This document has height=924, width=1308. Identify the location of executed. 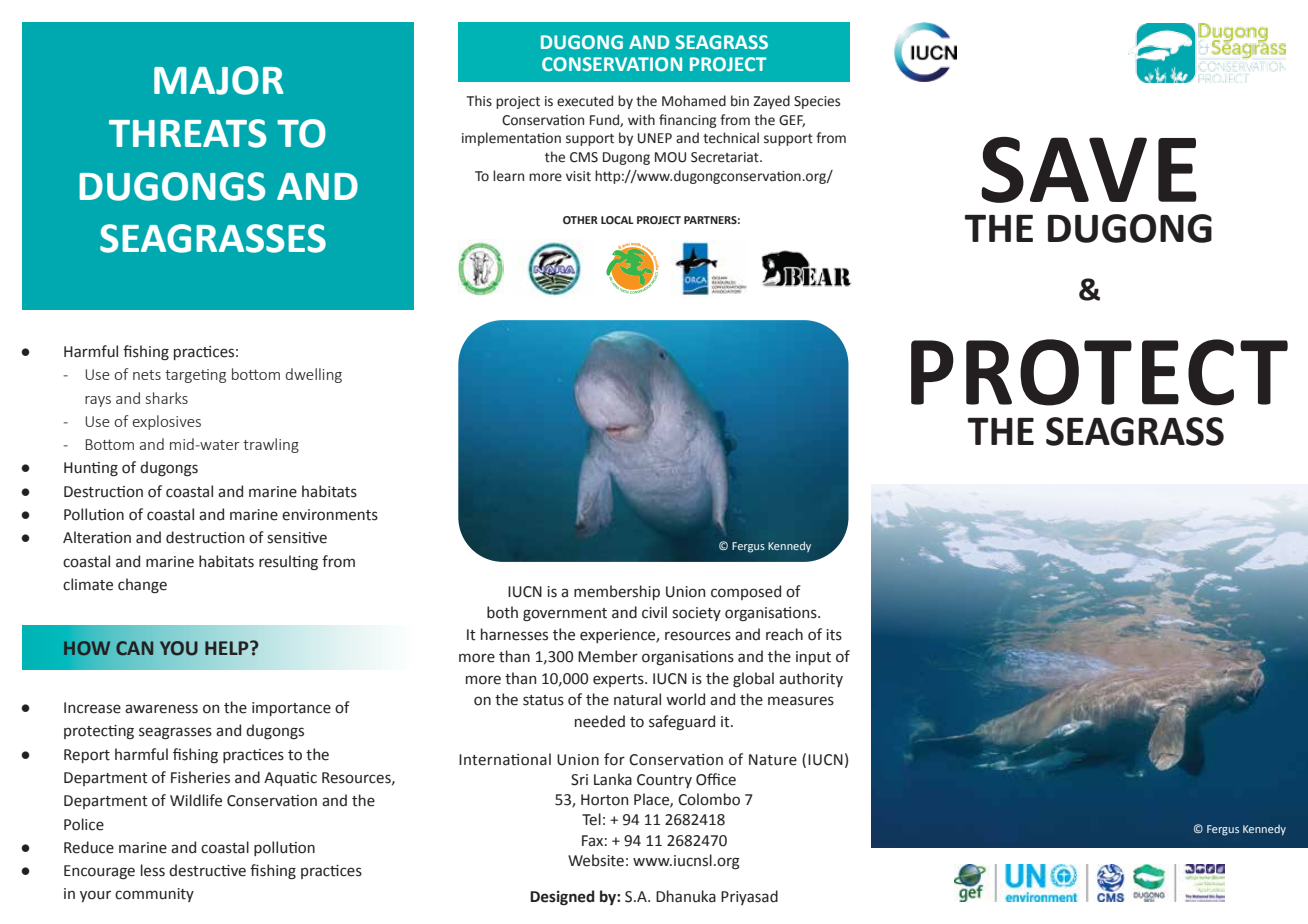
(585, 101).
